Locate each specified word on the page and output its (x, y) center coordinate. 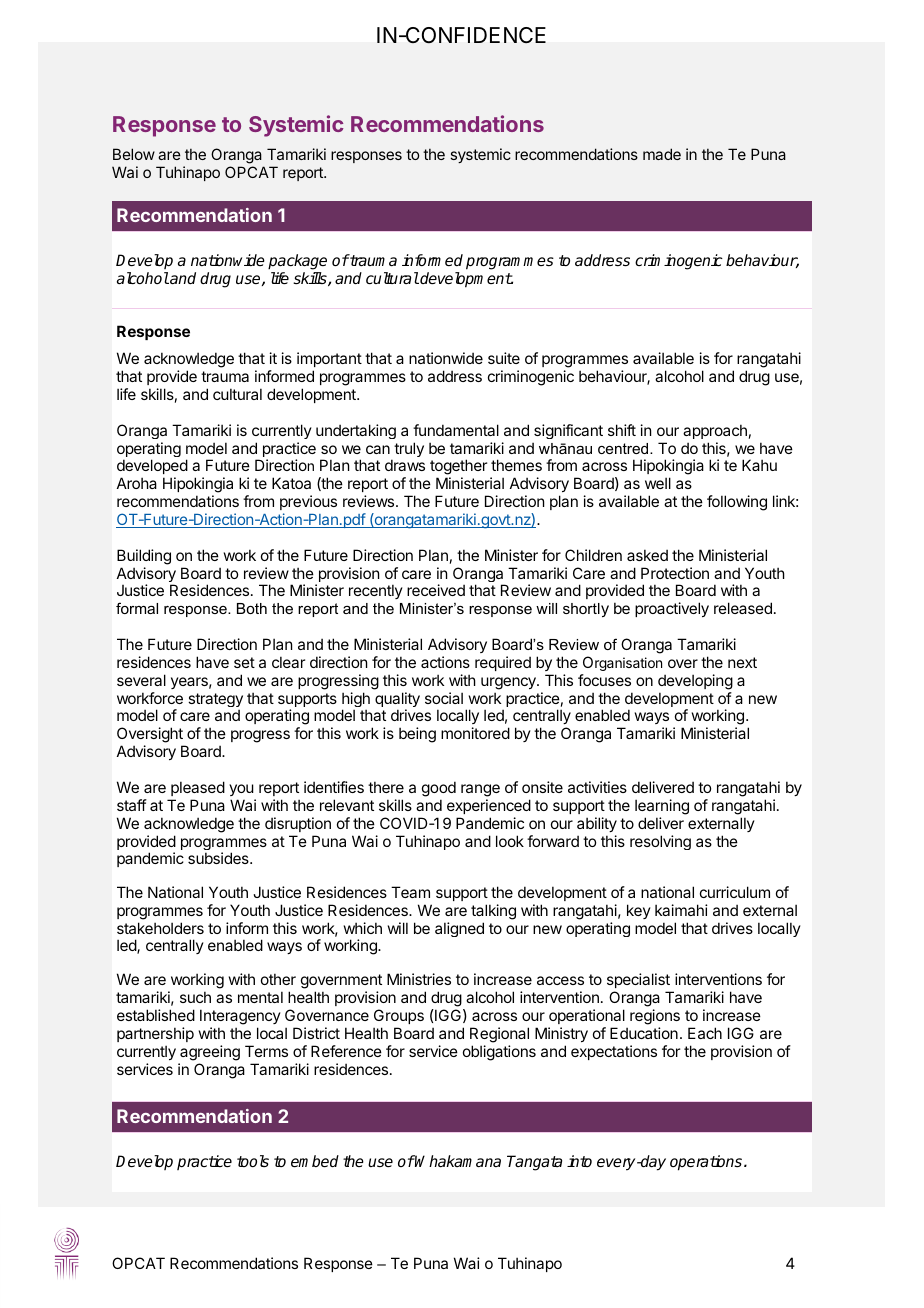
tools (253, 1161)
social (444, 698)
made (662, 154)
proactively (672, 609)
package (297, 262)
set (244, 662)
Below (134, 154)
